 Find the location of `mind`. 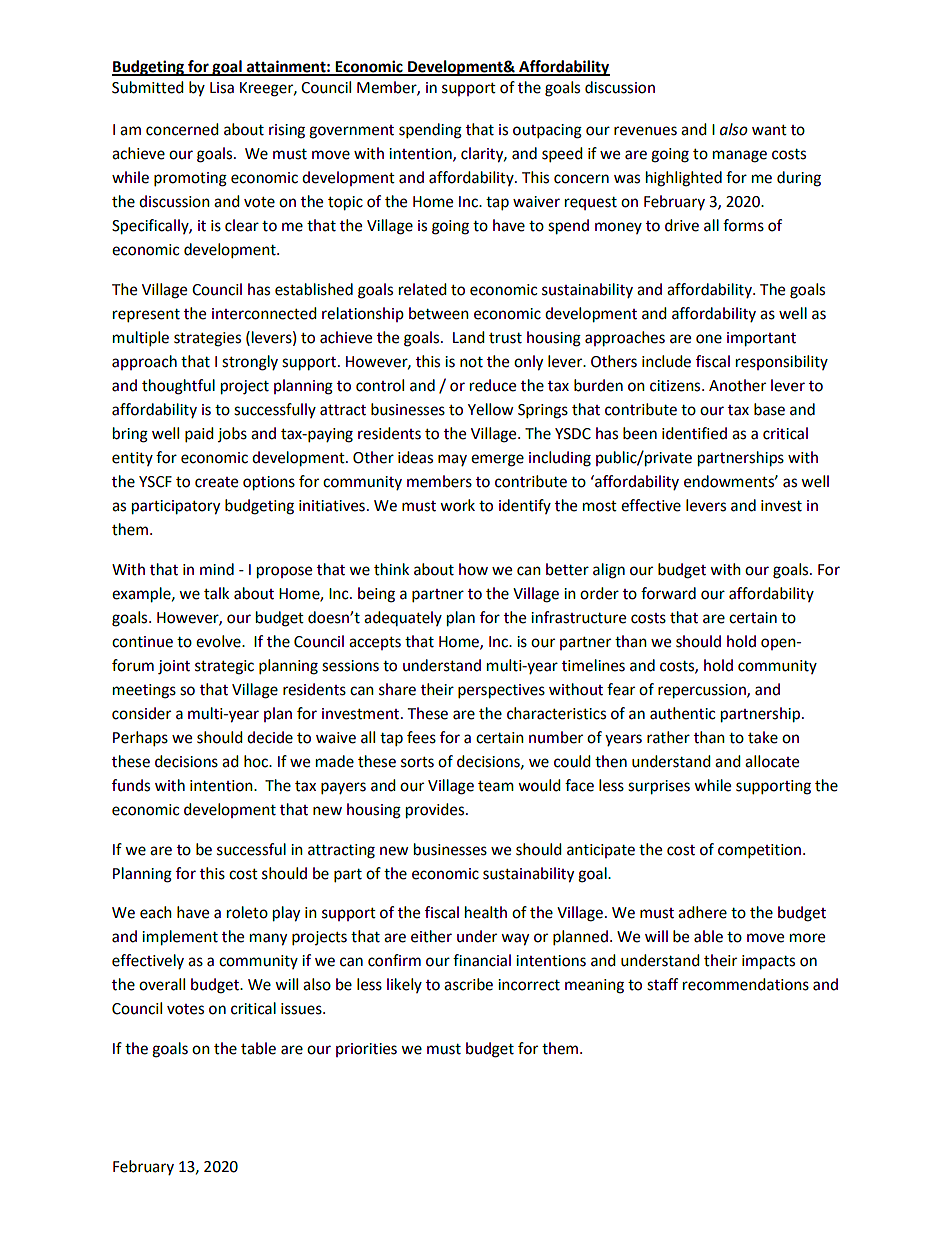

mind is located at coordinates (217, 569).
